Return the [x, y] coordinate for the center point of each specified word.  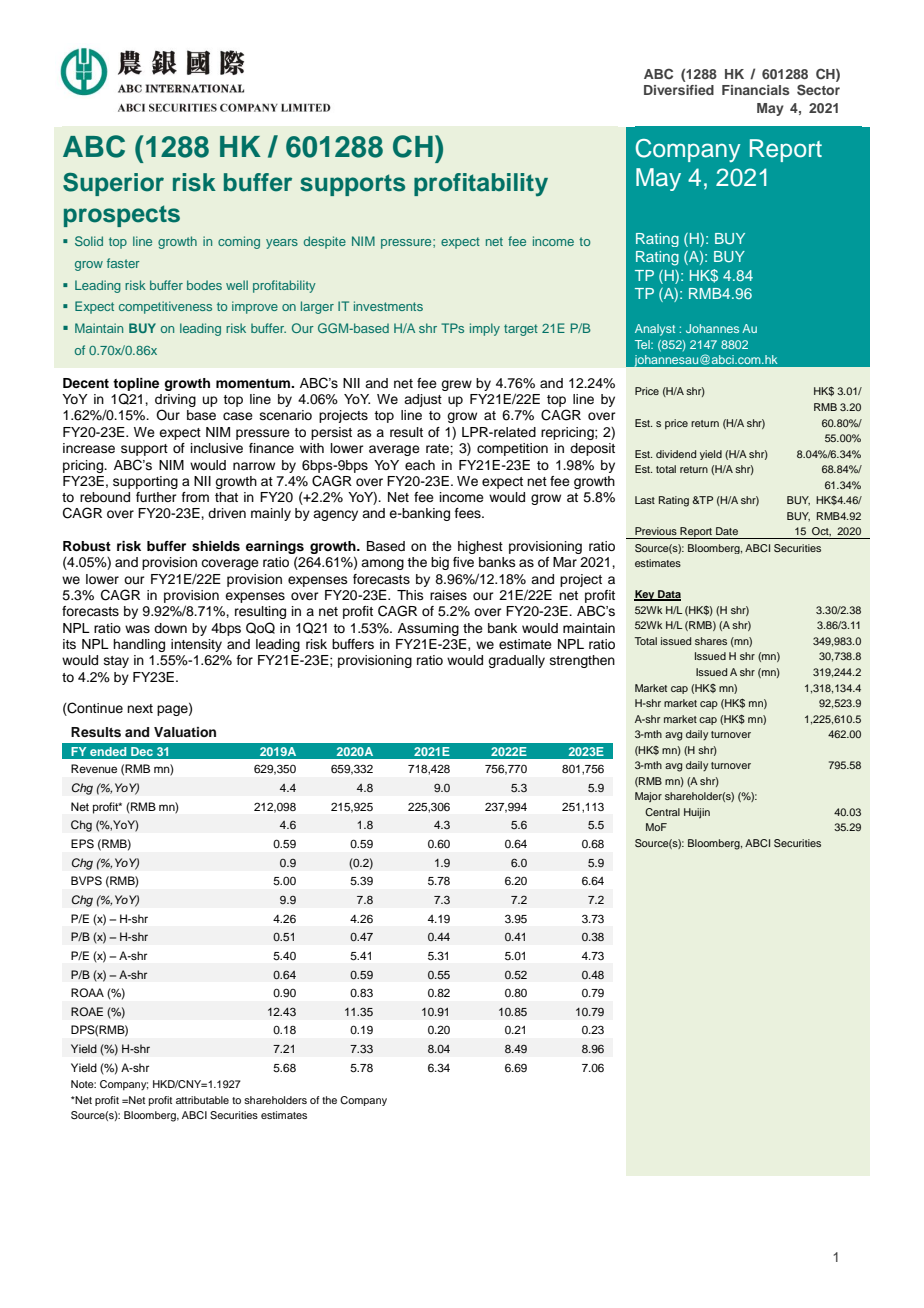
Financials [756, 90]
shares [711, 641]
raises [448, 595]
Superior [113, 184]
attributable [202, 1100]
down [170, 628]
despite [325, 242]
